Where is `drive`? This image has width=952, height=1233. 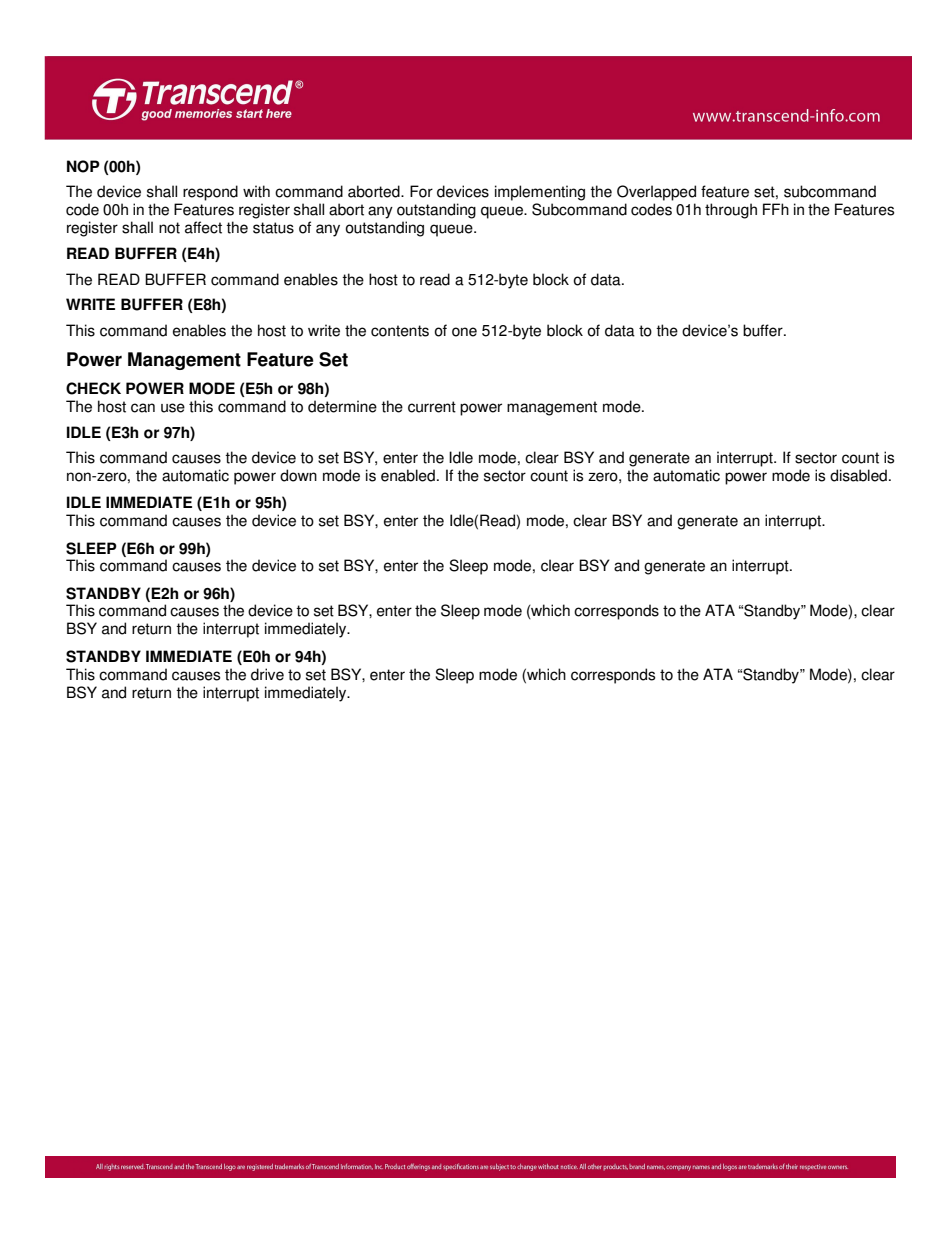 drive is located at coordinates (267, 674).
